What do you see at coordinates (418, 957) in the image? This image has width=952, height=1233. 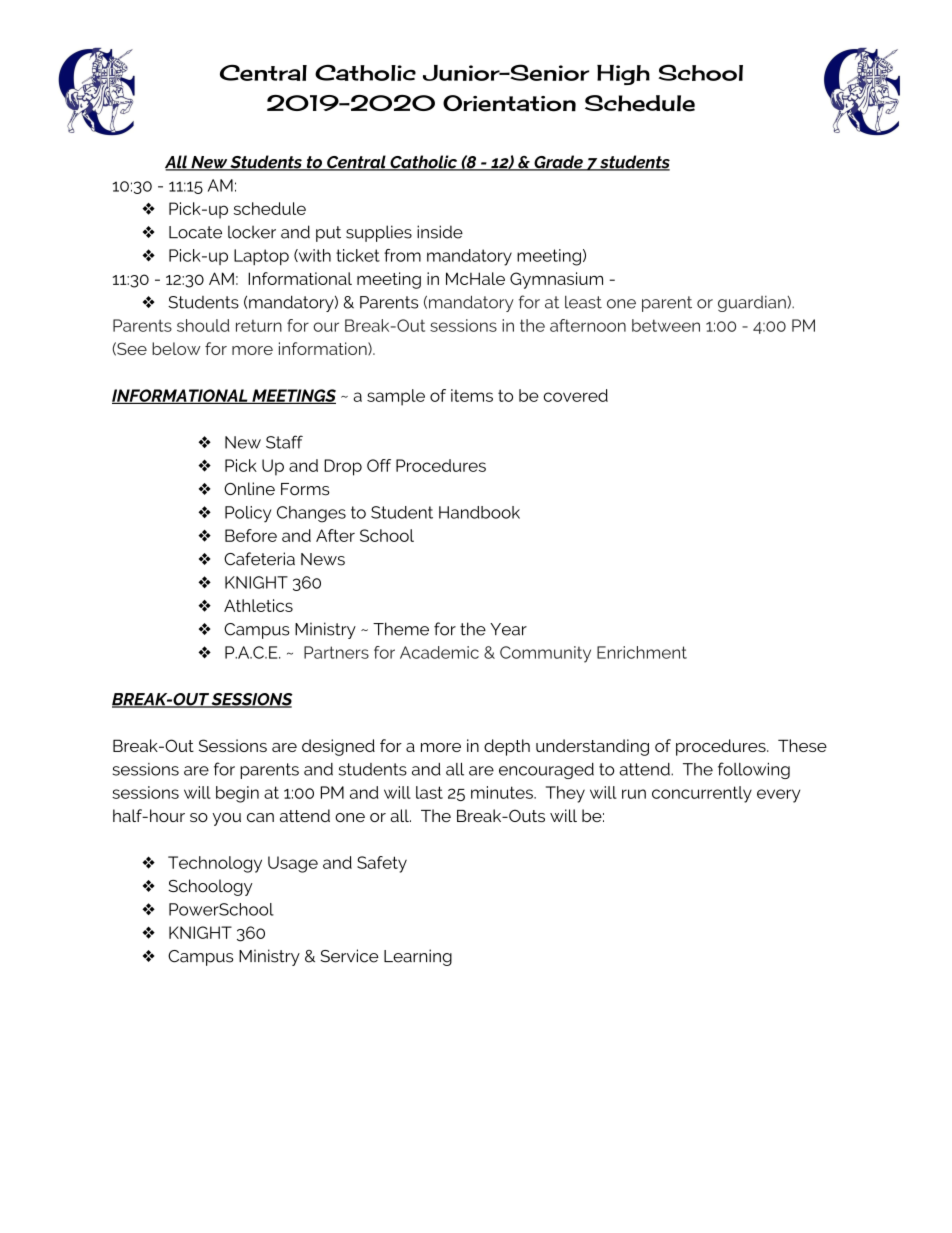 I see `Learning` at bounding box center [418, 957].
